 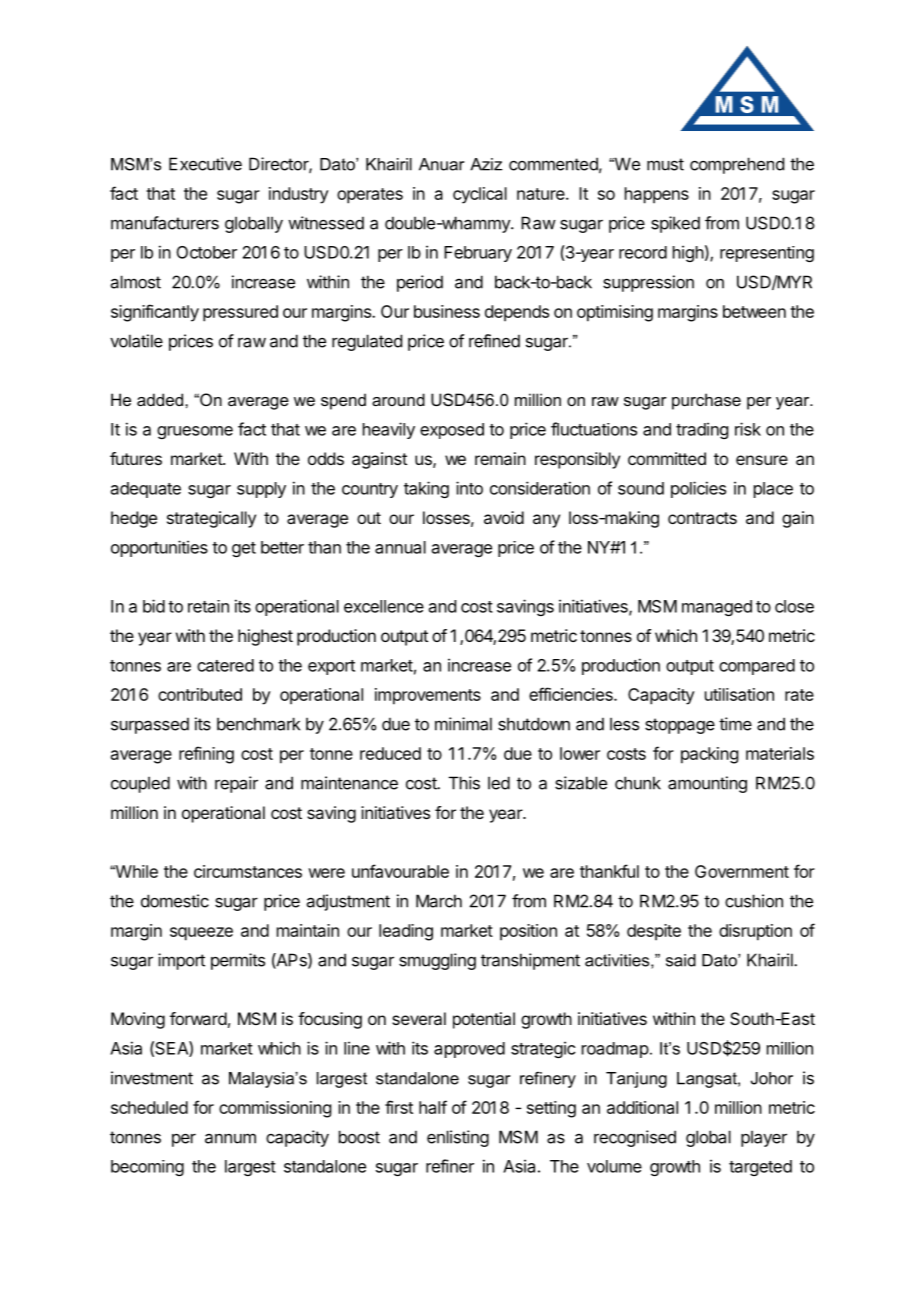 I want to click on annum, so click(x=230, y=1138).
